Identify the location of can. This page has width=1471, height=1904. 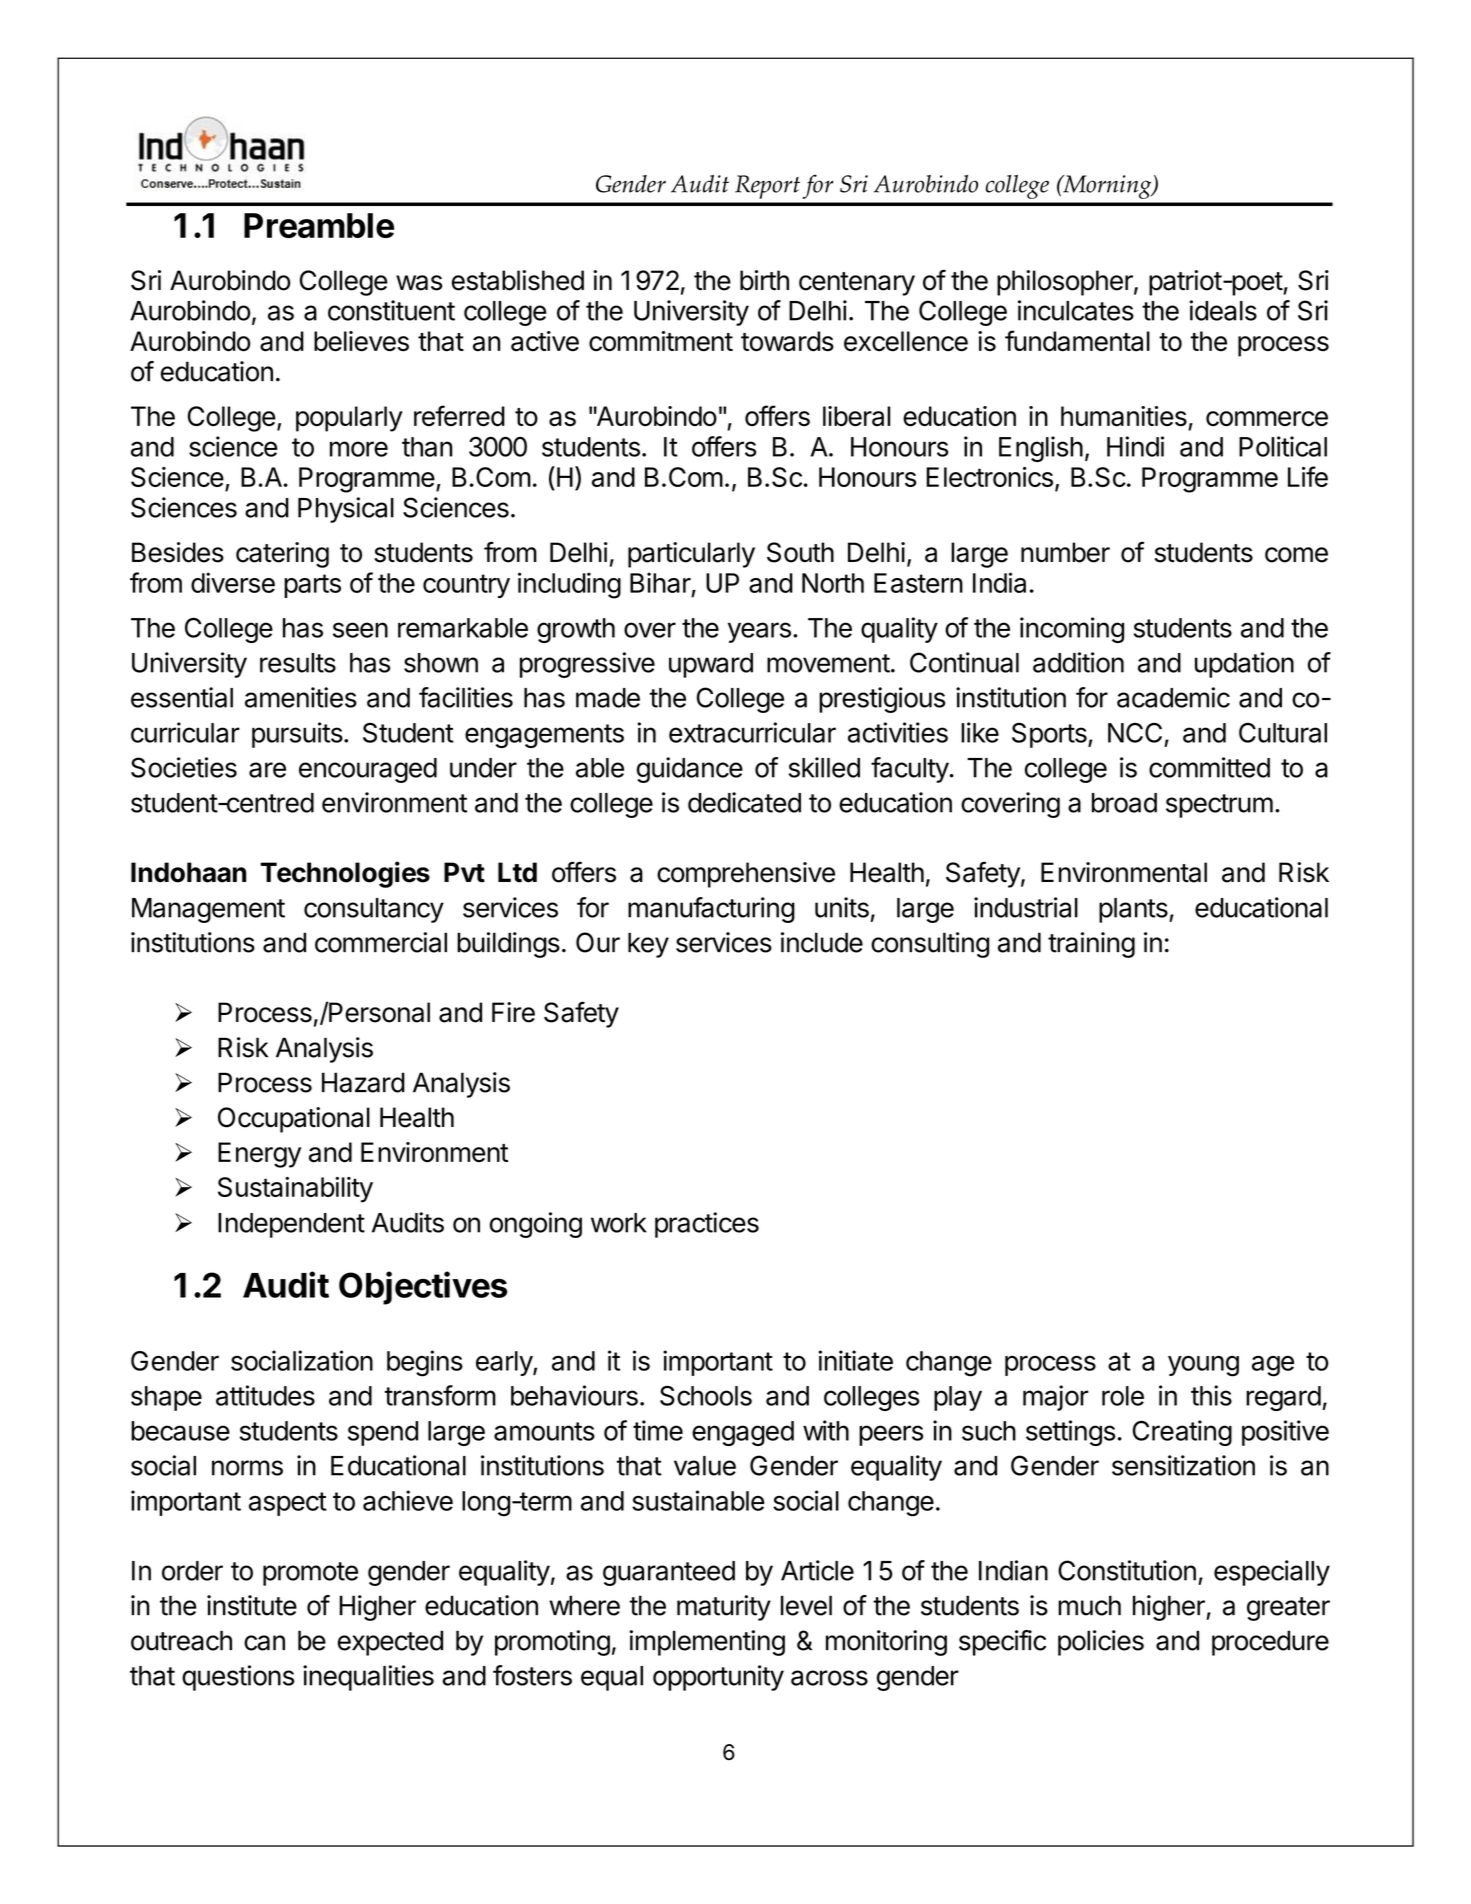
(264, 1643).
